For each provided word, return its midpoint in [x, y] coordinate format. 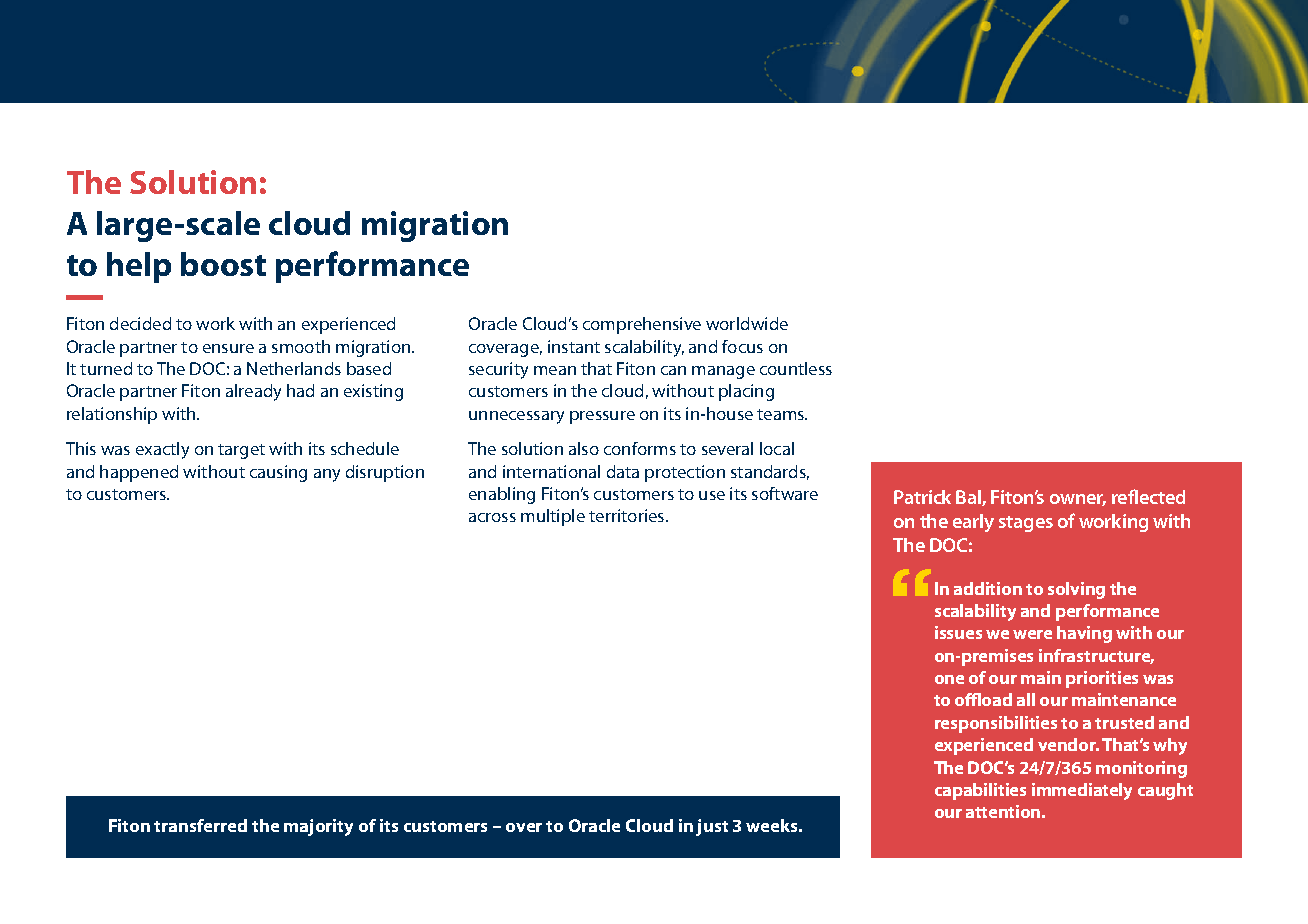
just [712, 827]
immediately [1082, 791]
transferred [200, 825]
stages [1026, 524]
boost [223, 264]
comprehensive [642, 325]
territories [628, 515]
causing [278, 473]
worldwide [747, 323]
